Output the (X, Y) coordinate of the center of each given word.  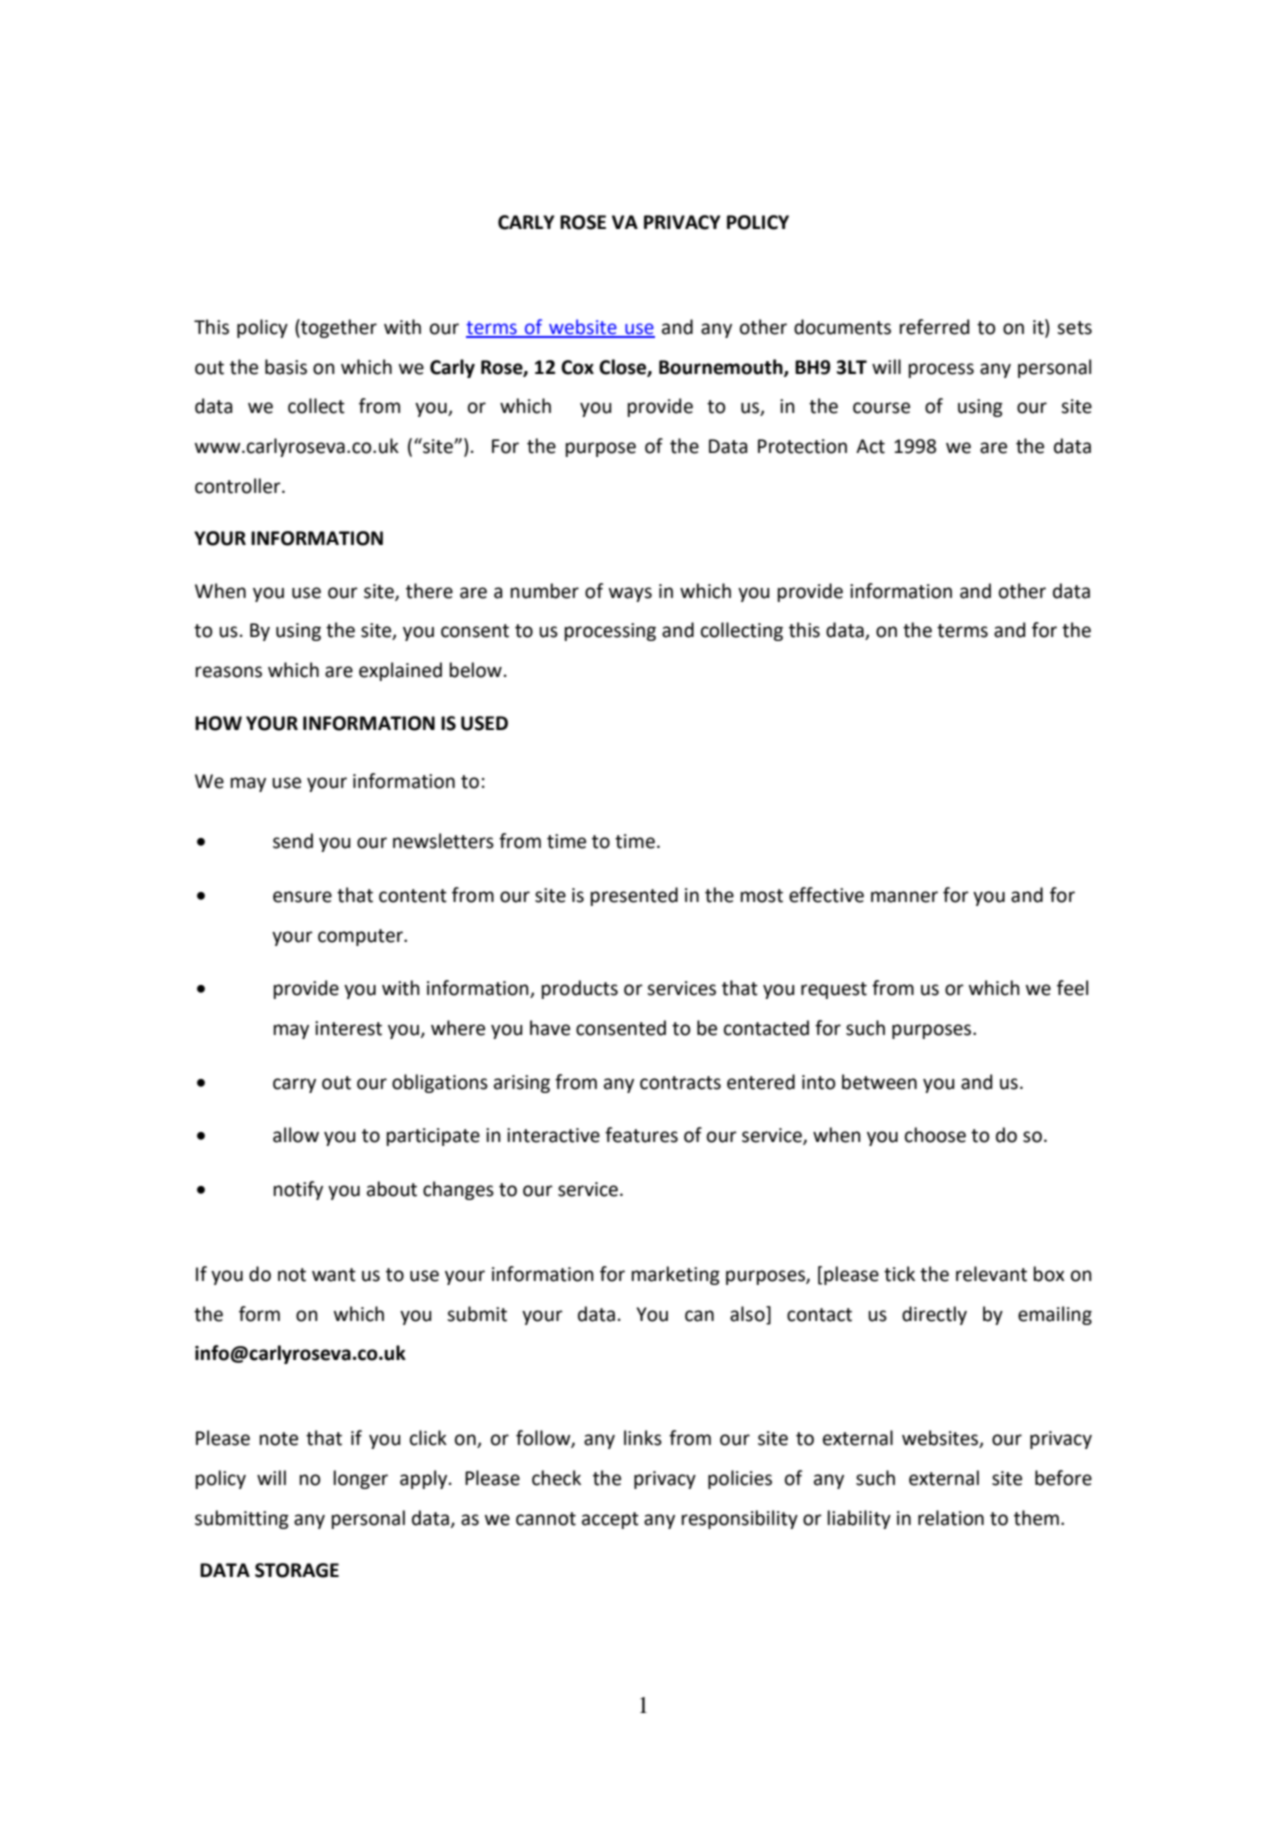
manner (904, 897)
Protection (802, 446)
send (293, 841)
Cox (577, 367)
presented (634, 896)
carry (294, 1085)
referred (934, 327)
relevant (991, 1274)
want (334, 1275)
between (879, 1082)
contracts (680, 1083)
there (429, 591)
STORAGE (297, 1570)
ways (630, 594)
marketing (676, 1275)
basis (286, 367)
